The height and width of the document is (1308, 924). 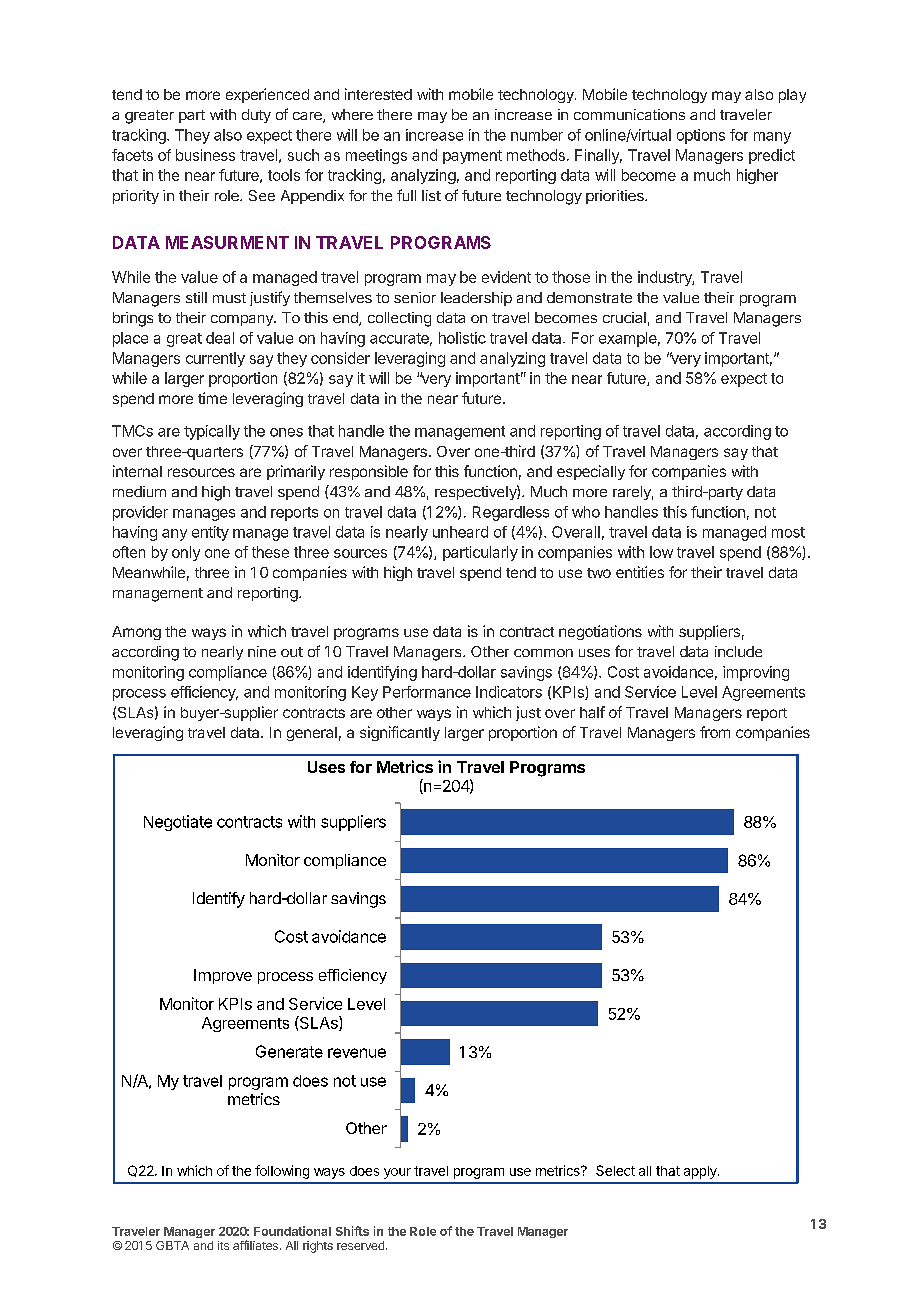 What do you see at coordinates (397, 1173) in the document?
I see `your` at bounding box center [397, 1173].
